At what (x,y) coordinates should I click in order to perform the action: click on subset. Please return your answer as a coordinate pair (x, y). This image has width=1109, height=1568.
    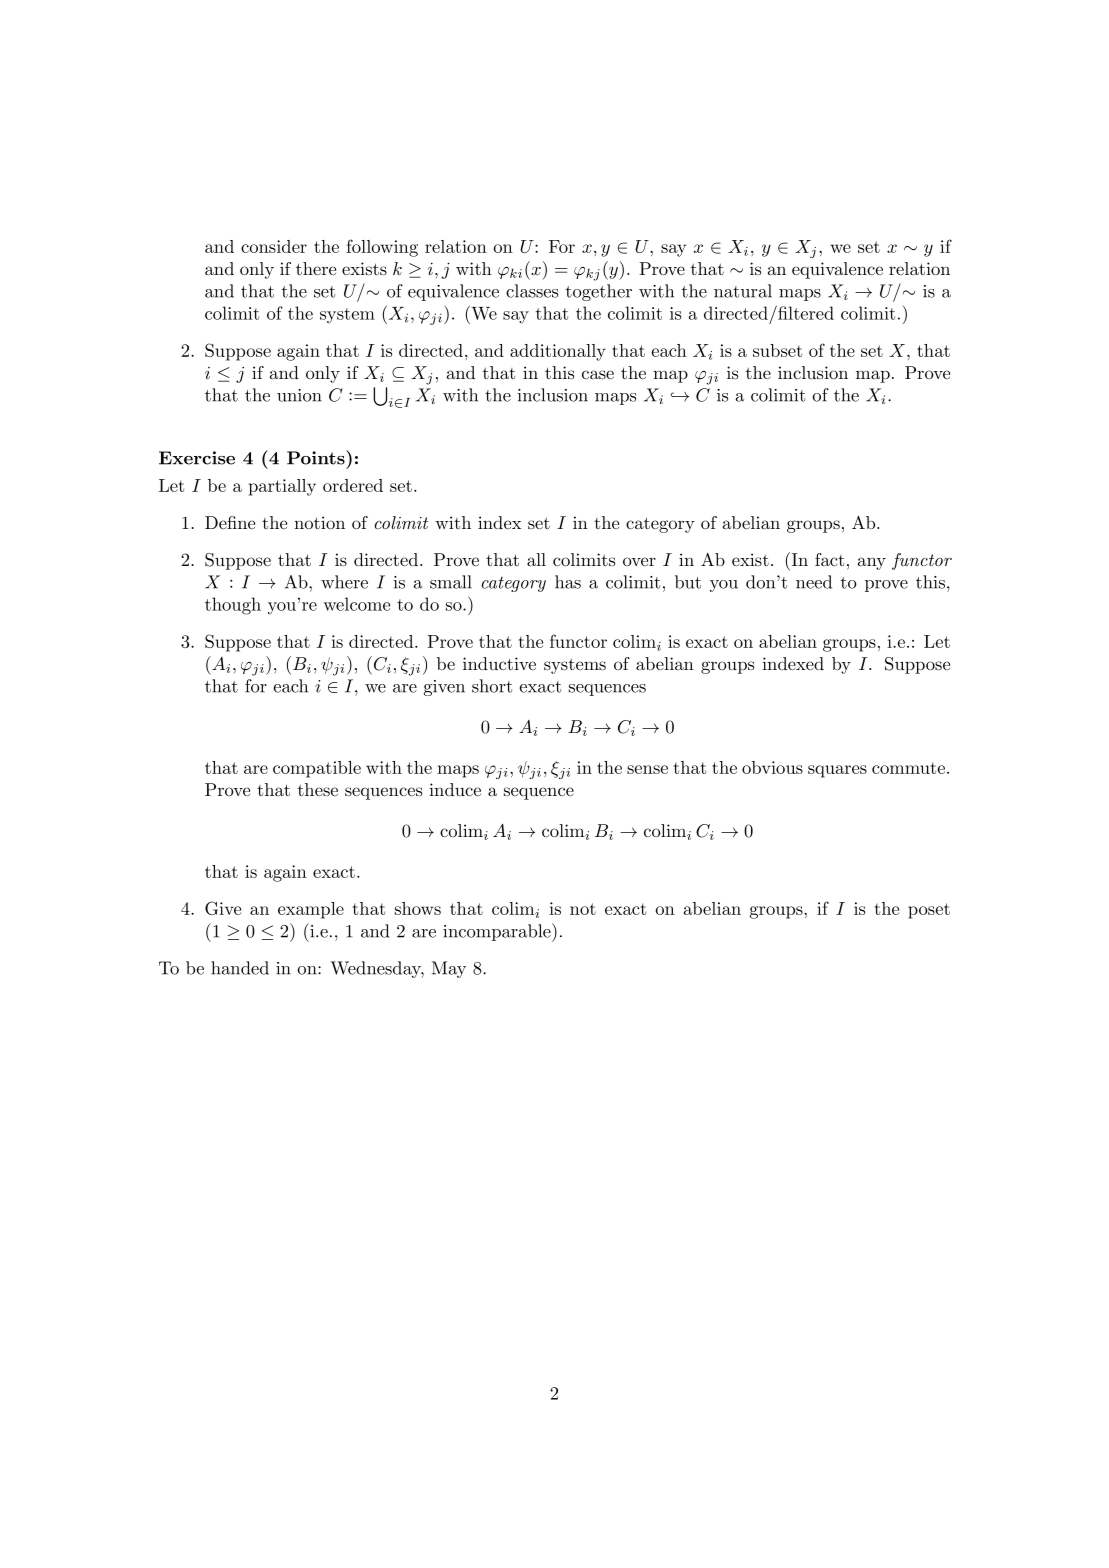
    Looking at the image, I should click on (777, 350).
